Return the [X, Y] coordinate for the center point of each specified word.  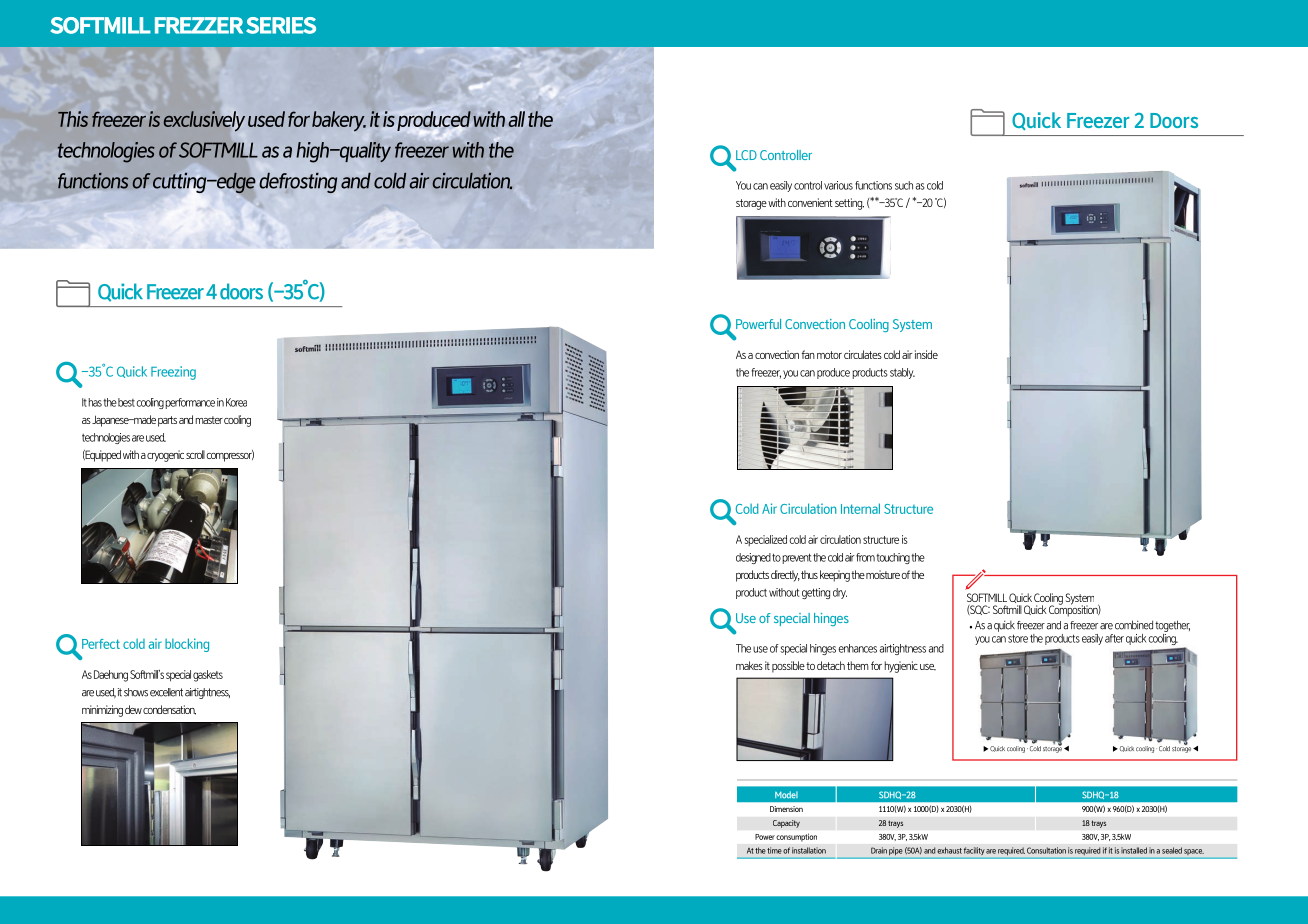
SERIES [281, 25]
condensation [169, 710]
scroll [195, 454]
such [904, 185]
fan [808, 354]
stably [902, 373]
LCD [746, 155]
